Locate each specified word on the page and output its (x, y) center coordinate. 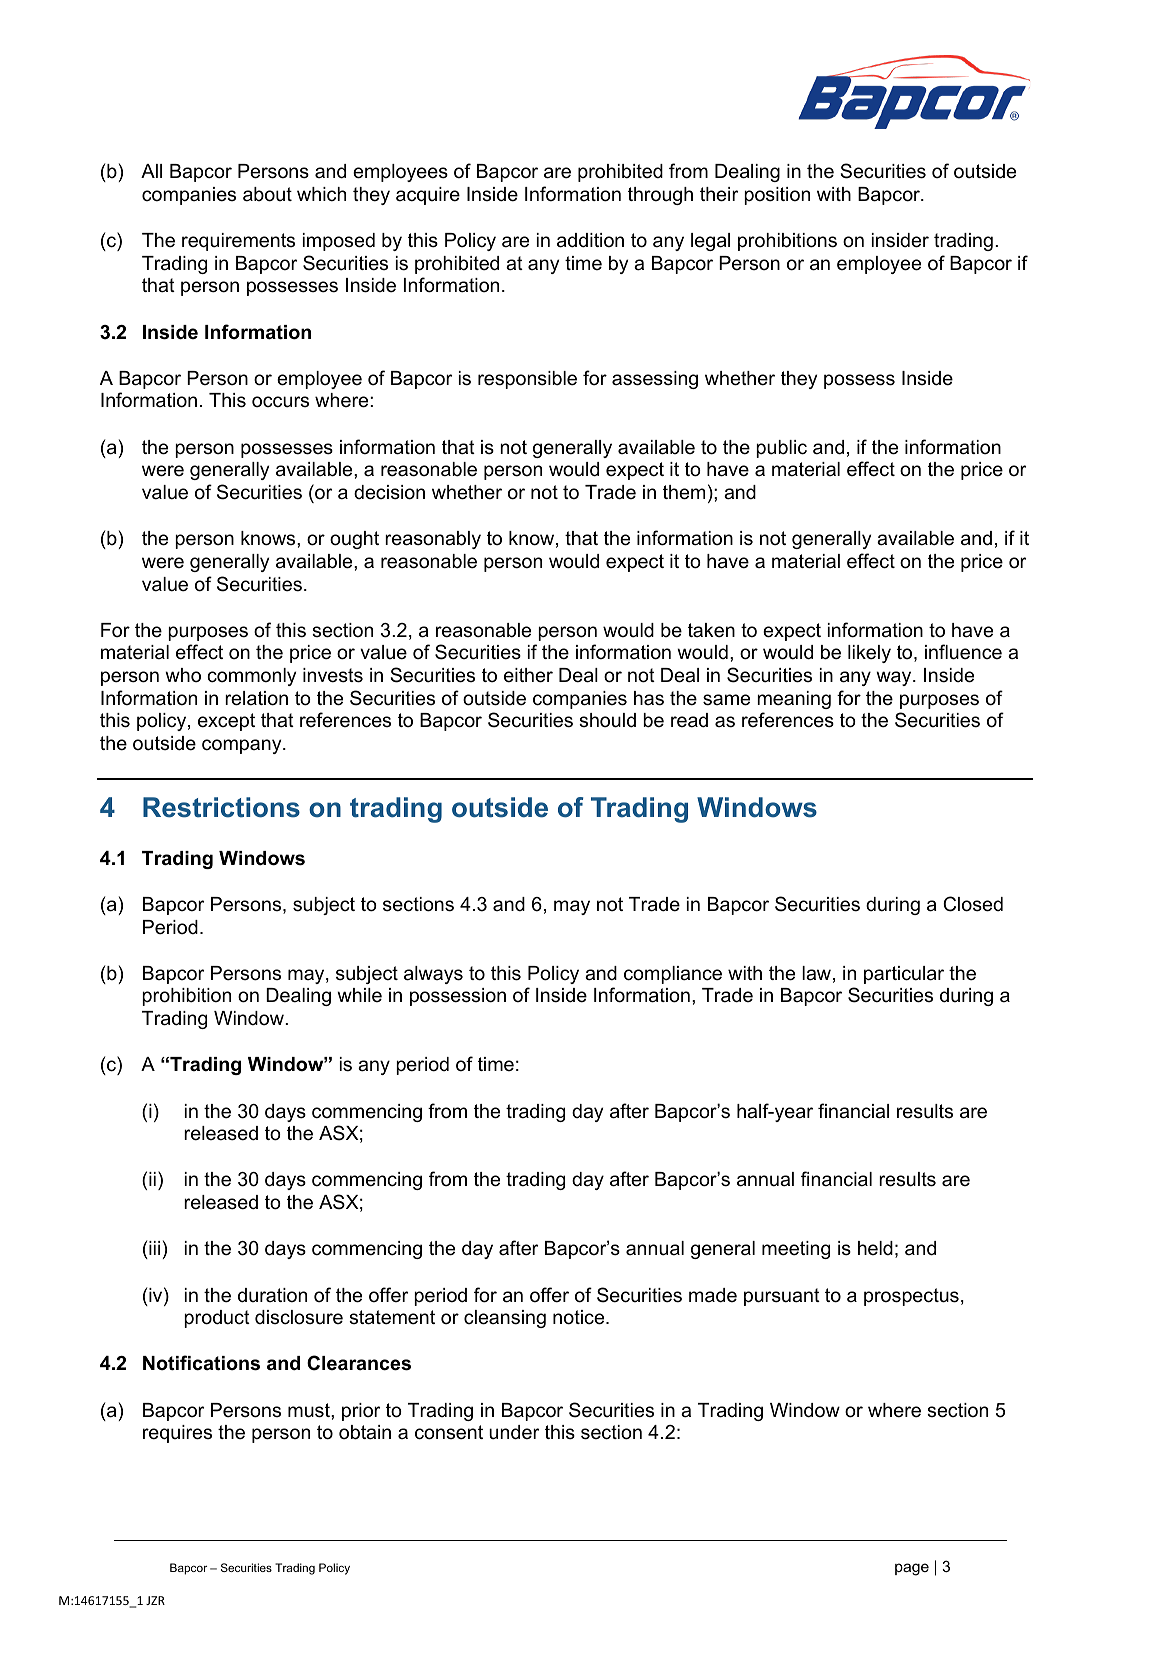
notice (580, 1317)
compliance (673, 975)
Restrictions (221, 807)
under (514, 1432)
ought (354, 540)
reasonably (433, 540)
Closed (973, 904)
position (777, 196)
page (912, 1569)
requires (177, 1434)
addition (590, 240)
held (875, 1248)
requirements (238, 242)
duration (272, 1295)
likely (869, 654)
